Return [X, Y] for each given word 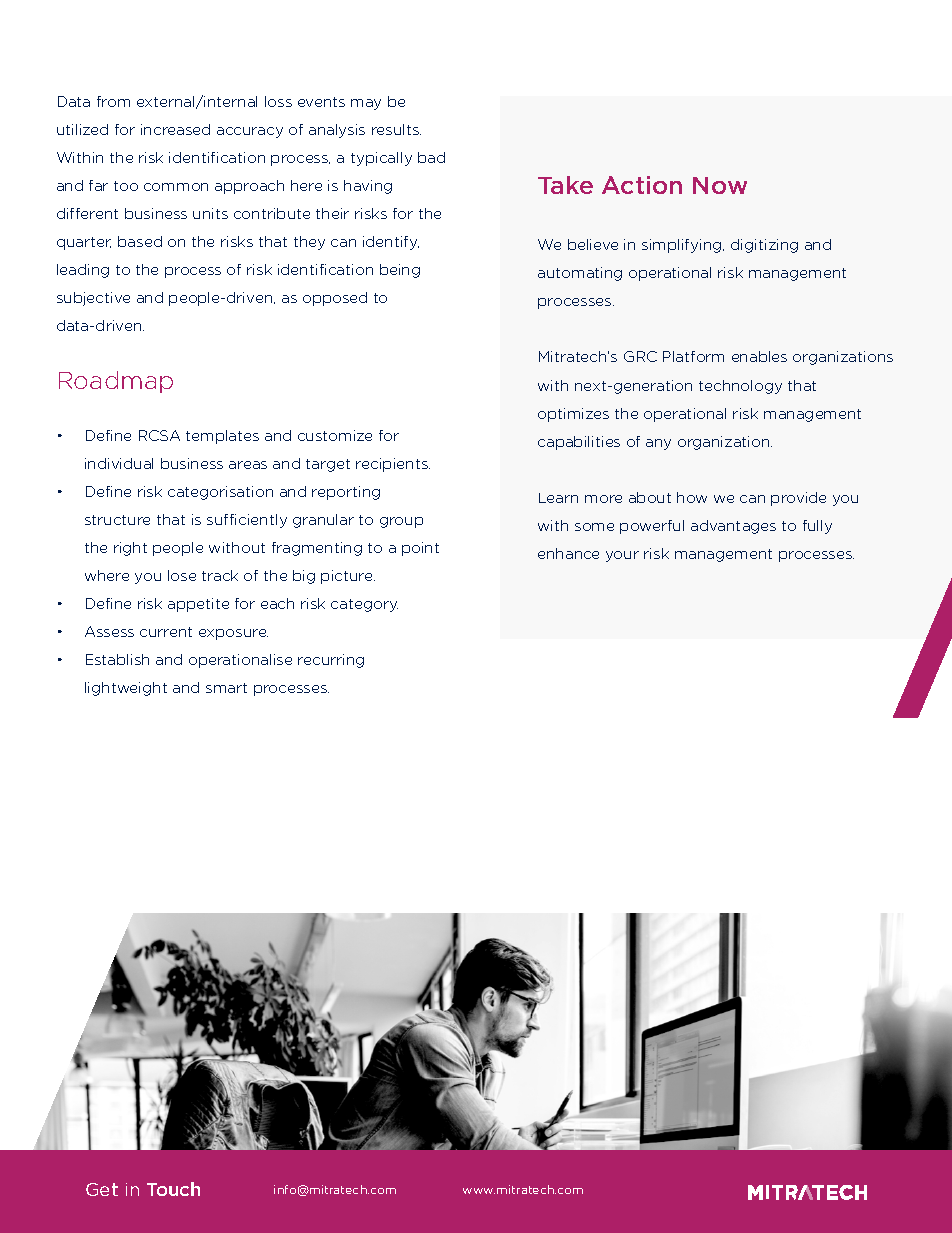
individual [119, 463]
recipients [393, 465]
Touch [173, 1189]
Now [720, 185]
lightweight [126, 689]
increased [175, 129]
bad [431, 157]
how [692, 497]
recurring [331, 661]
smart [226, 688]
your [622, 556]
